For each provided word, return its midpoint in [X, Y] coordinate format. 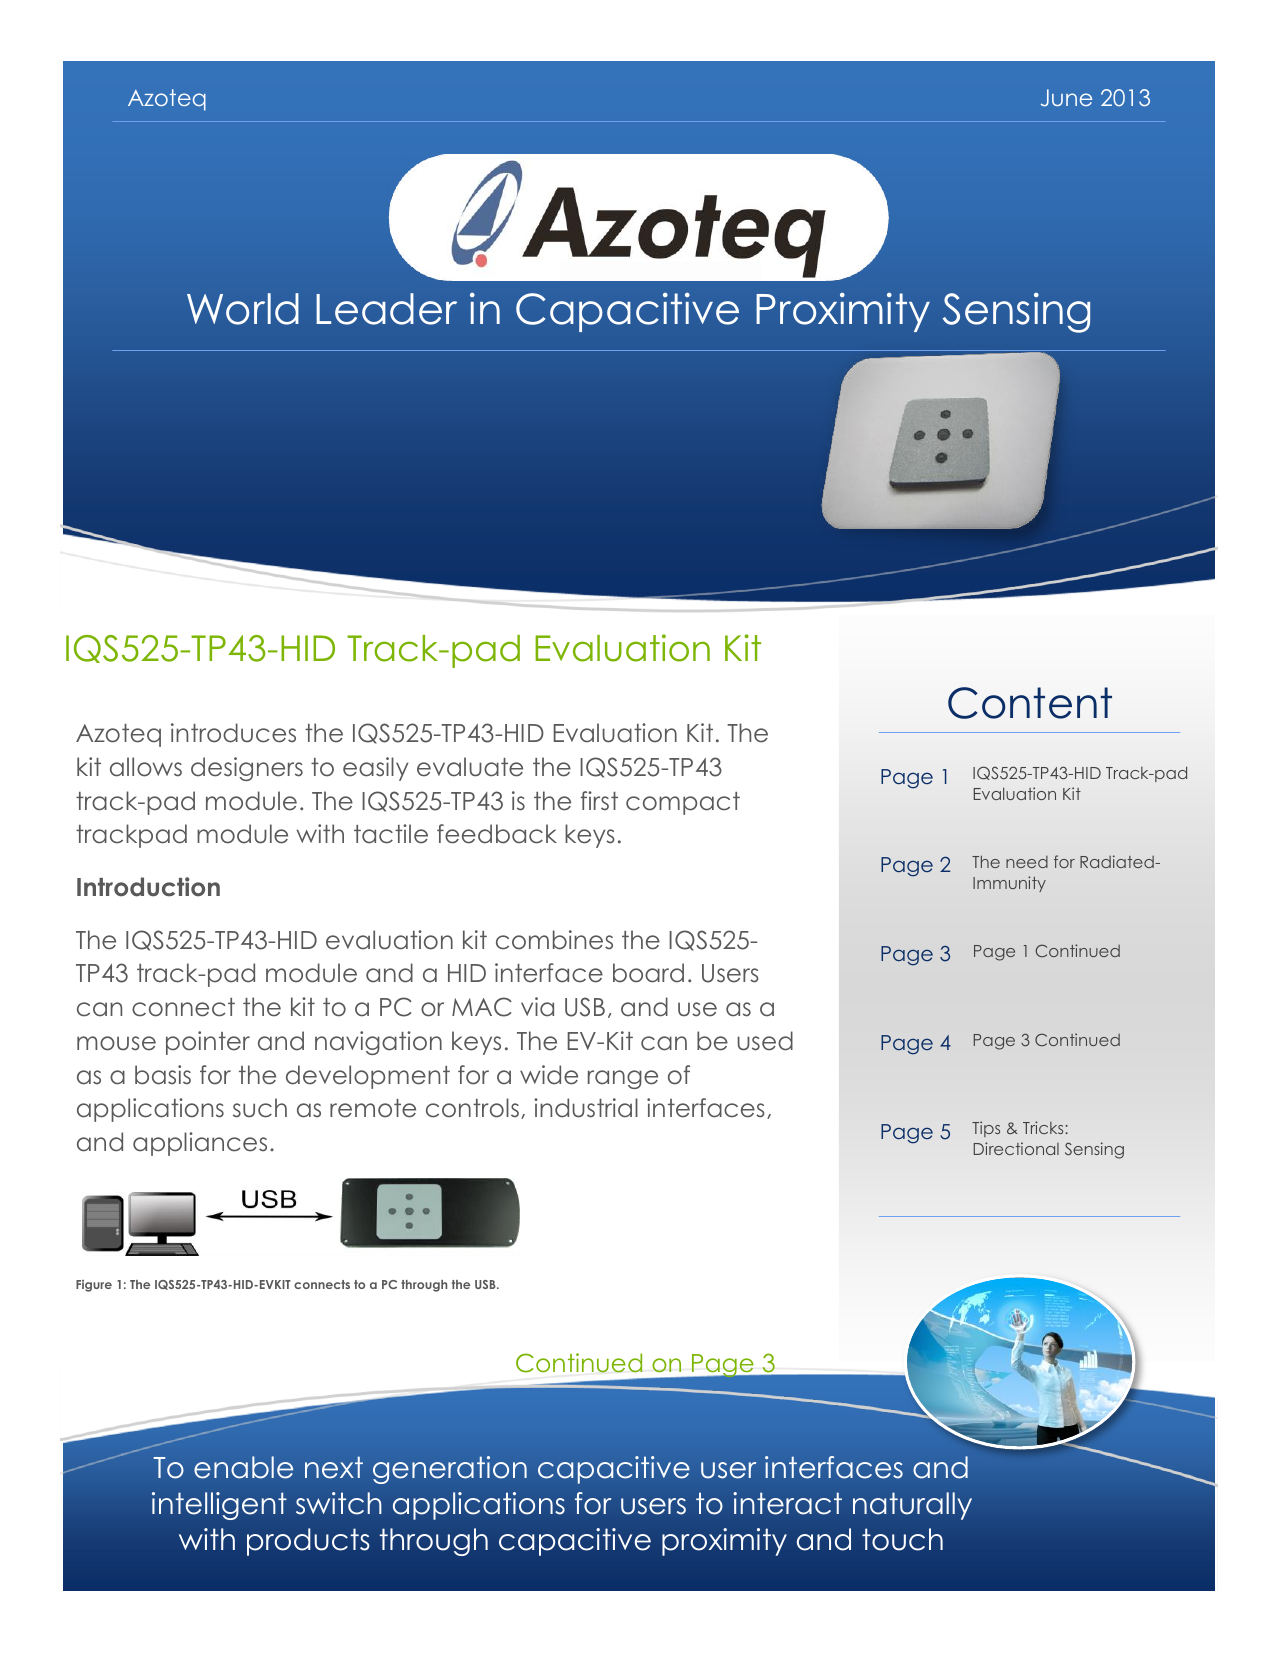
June [1066, 98]
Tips [986, 1129]
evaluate [470, 767]
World [243, 309]
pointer [208, 1043]
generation [450, 1470]
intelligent [219, 1506]
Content [1030, 703]
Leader [386, 309]
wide [549, 1075]
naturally [912, 1506]
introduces [233, 733]
